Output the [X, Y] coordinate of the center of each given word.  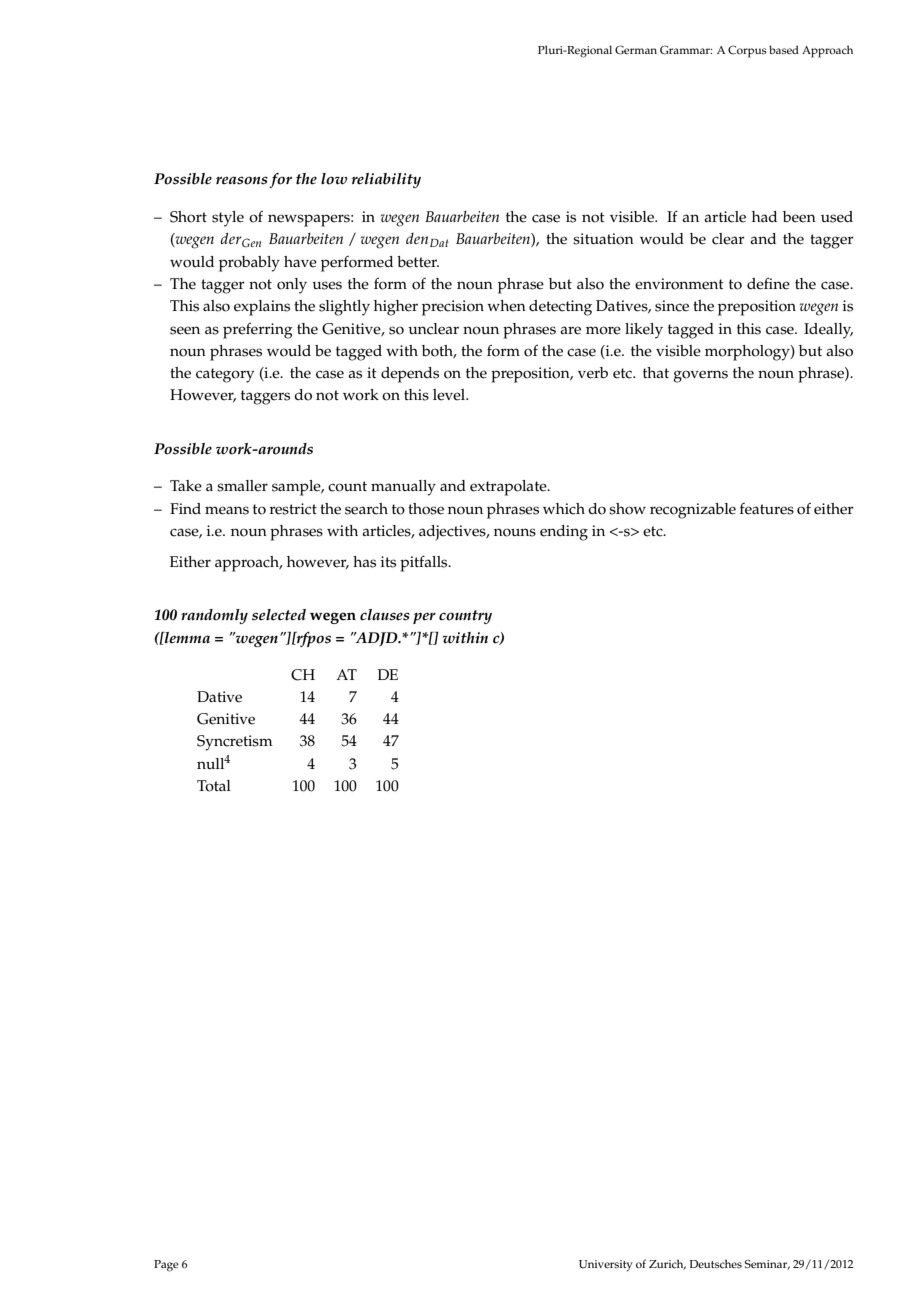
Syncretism [235, 743]
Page [166, 1266]
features [767, 509]
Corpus [747, 51]
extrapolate [509, 488]
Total [214, 786]
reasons [242, 180]
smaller [242, 486]
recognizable [693, 511]
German [636, 50]
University [606, 1266]
